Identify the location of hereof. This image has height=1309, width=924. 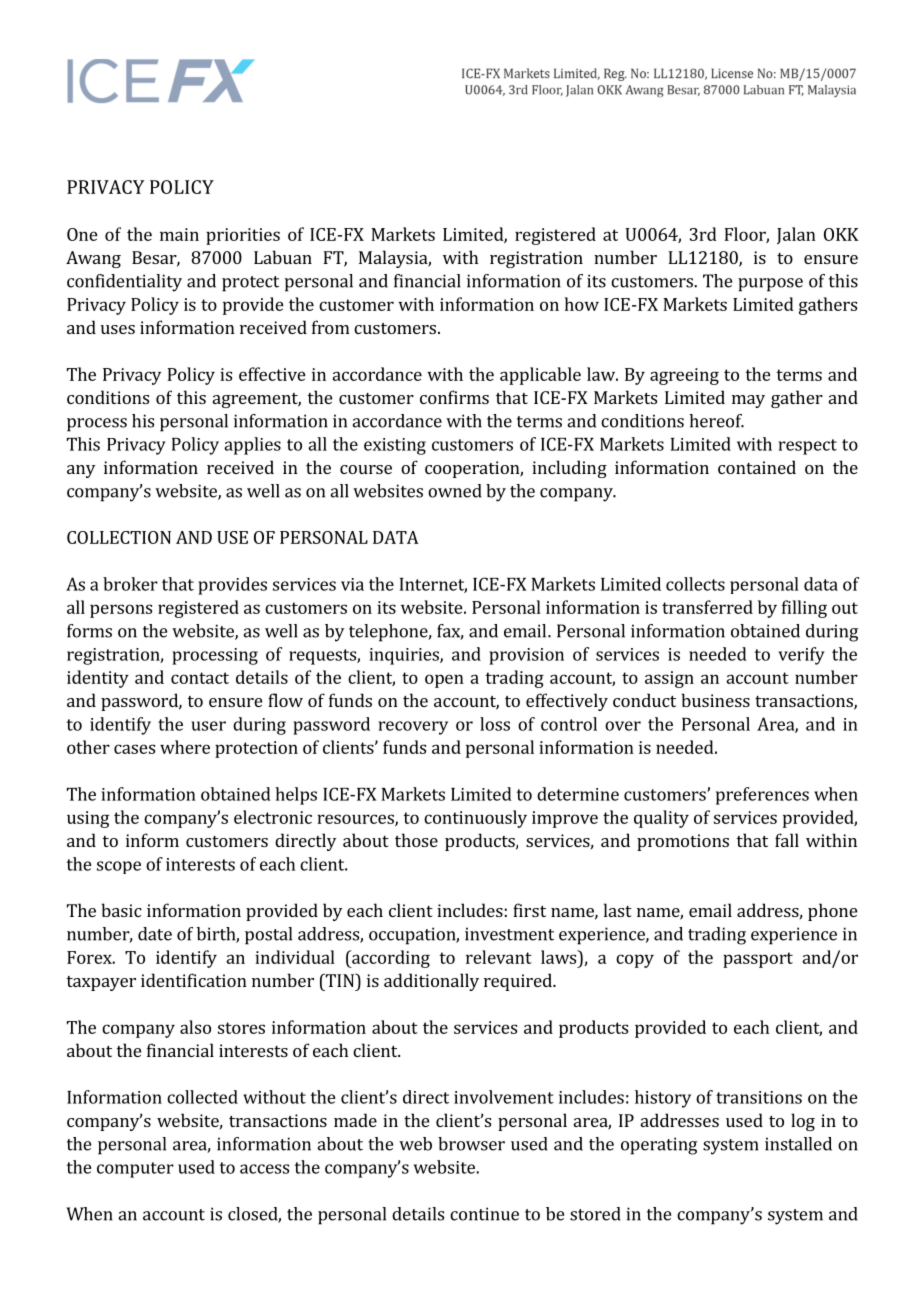
(716, 421).
